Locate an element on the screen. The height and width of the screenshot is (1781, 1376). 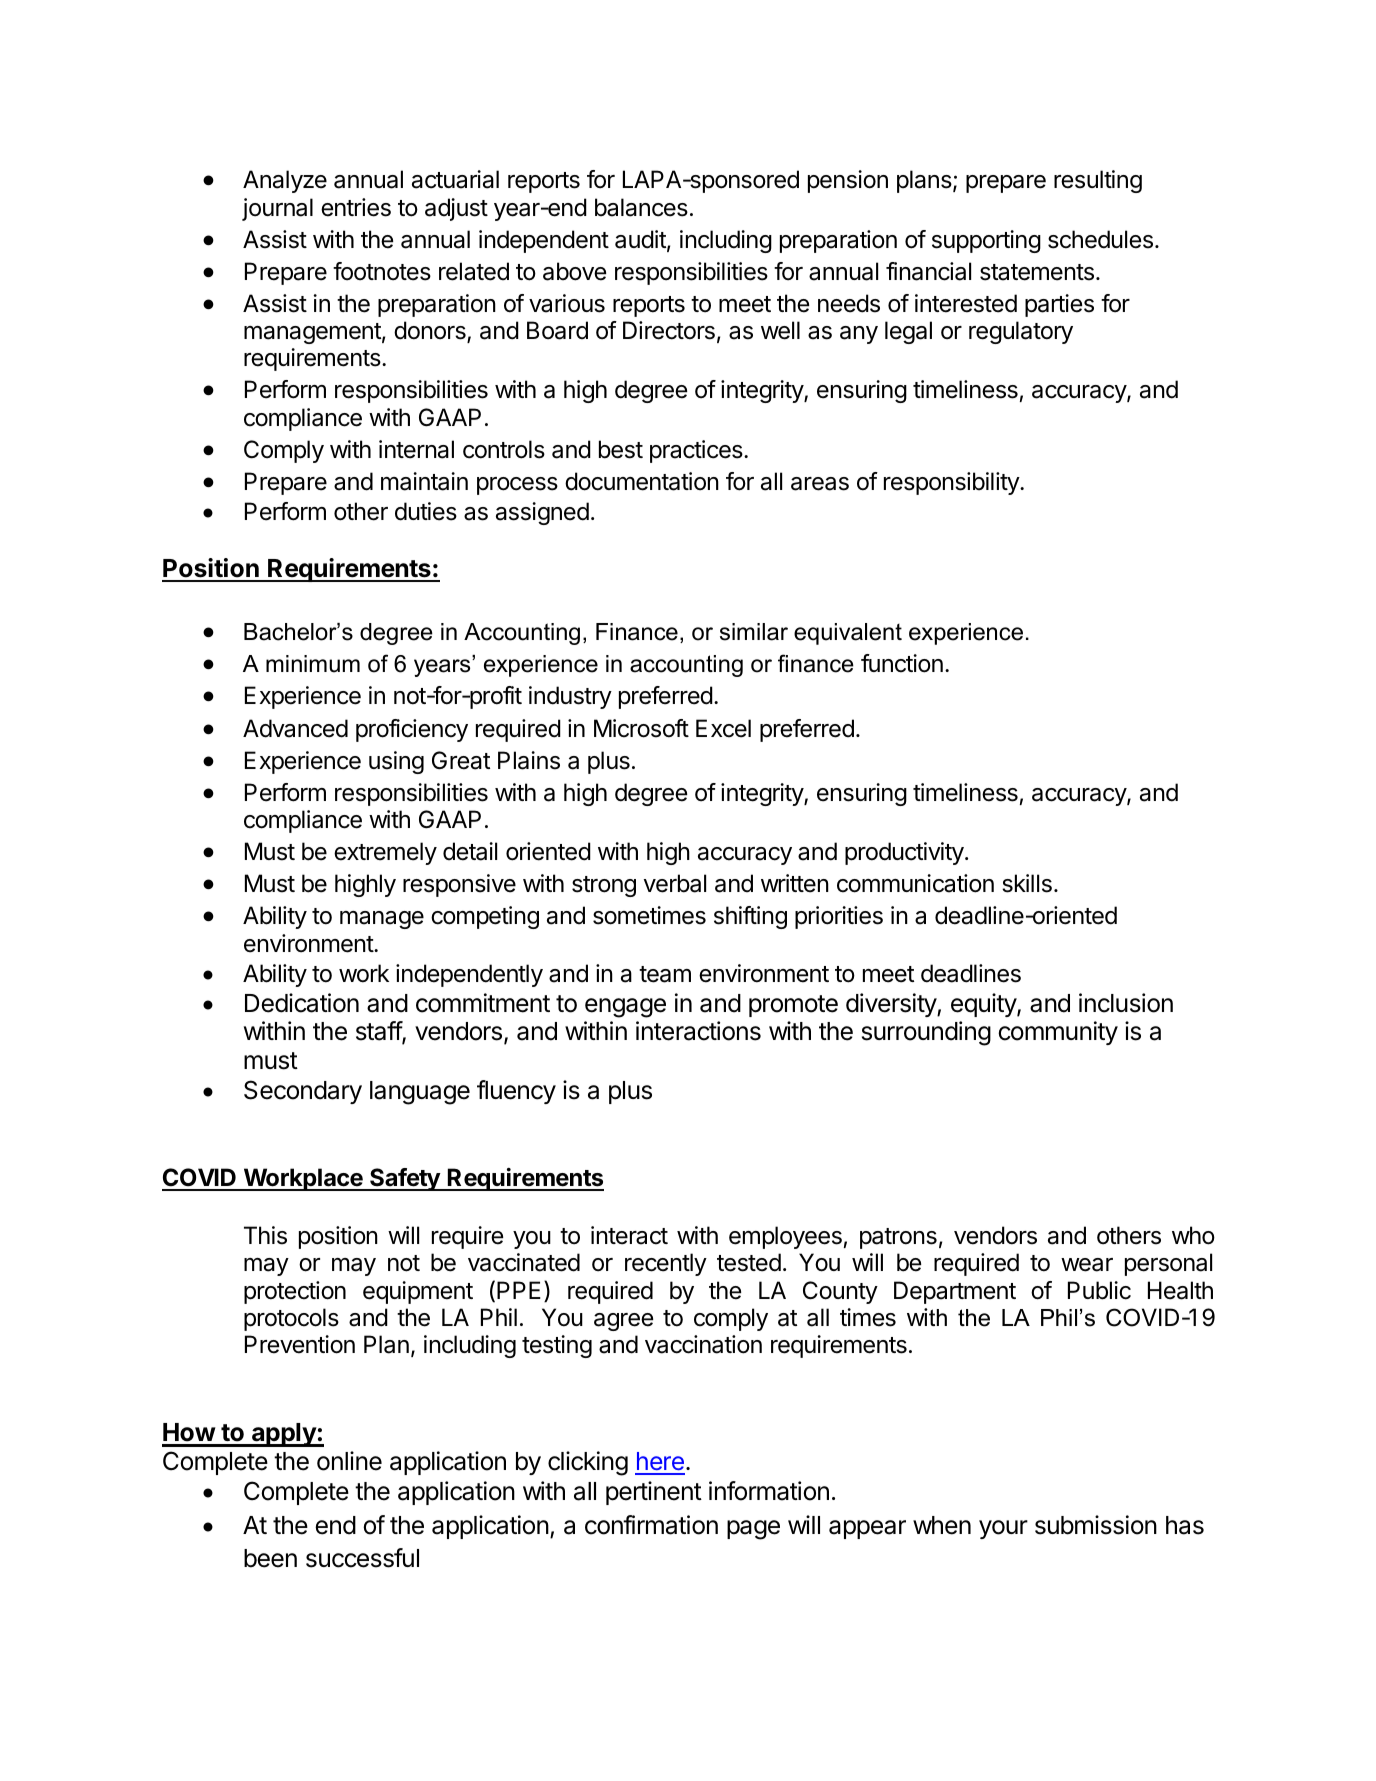
balances is located at coordinates (641, 207).
